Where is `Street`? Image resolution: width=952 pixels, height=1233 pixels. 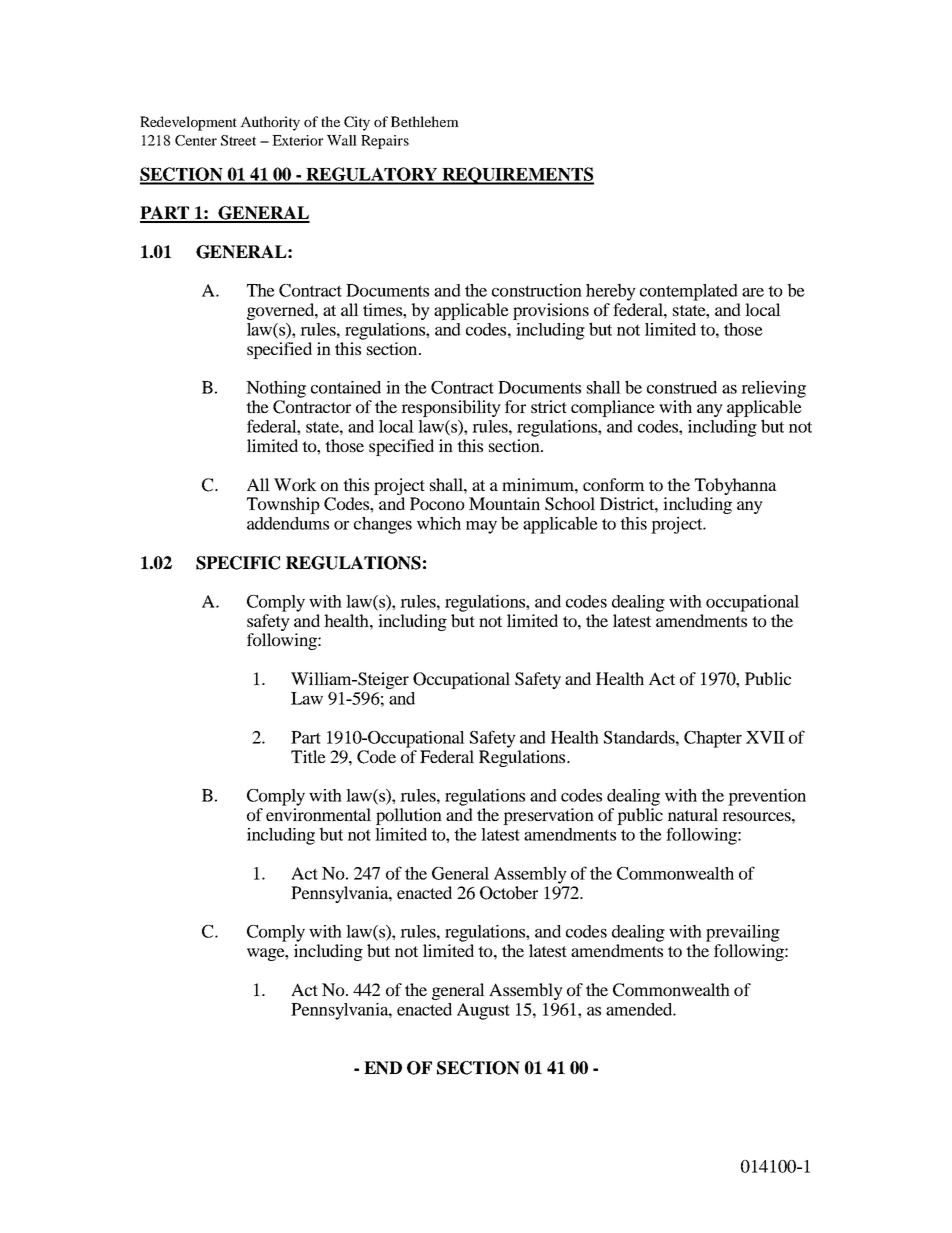
Street is located at coordinates (238, 140).
